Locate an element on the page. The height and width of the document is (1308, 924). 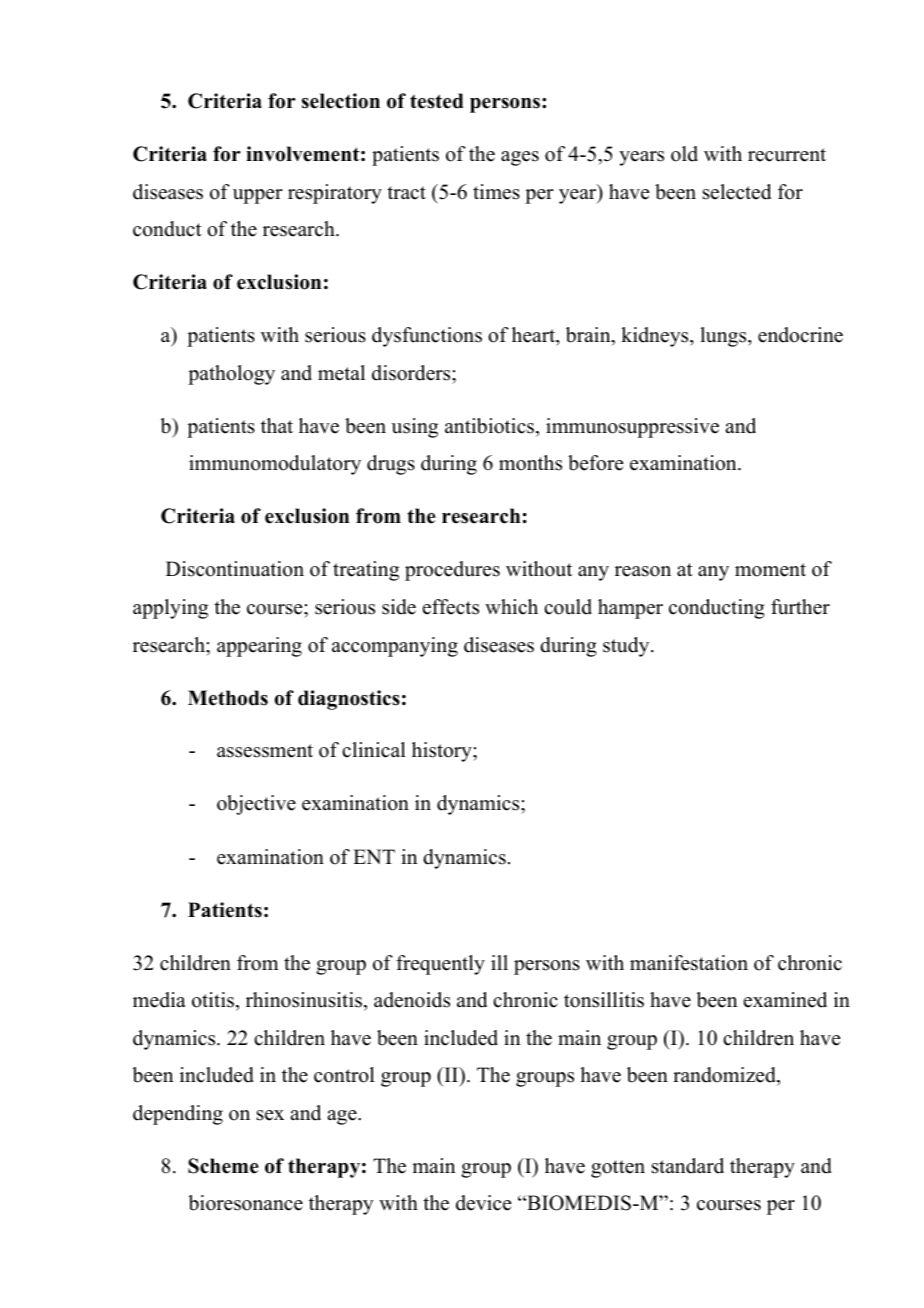
Scheme is located at coordinates (223, 1166).
